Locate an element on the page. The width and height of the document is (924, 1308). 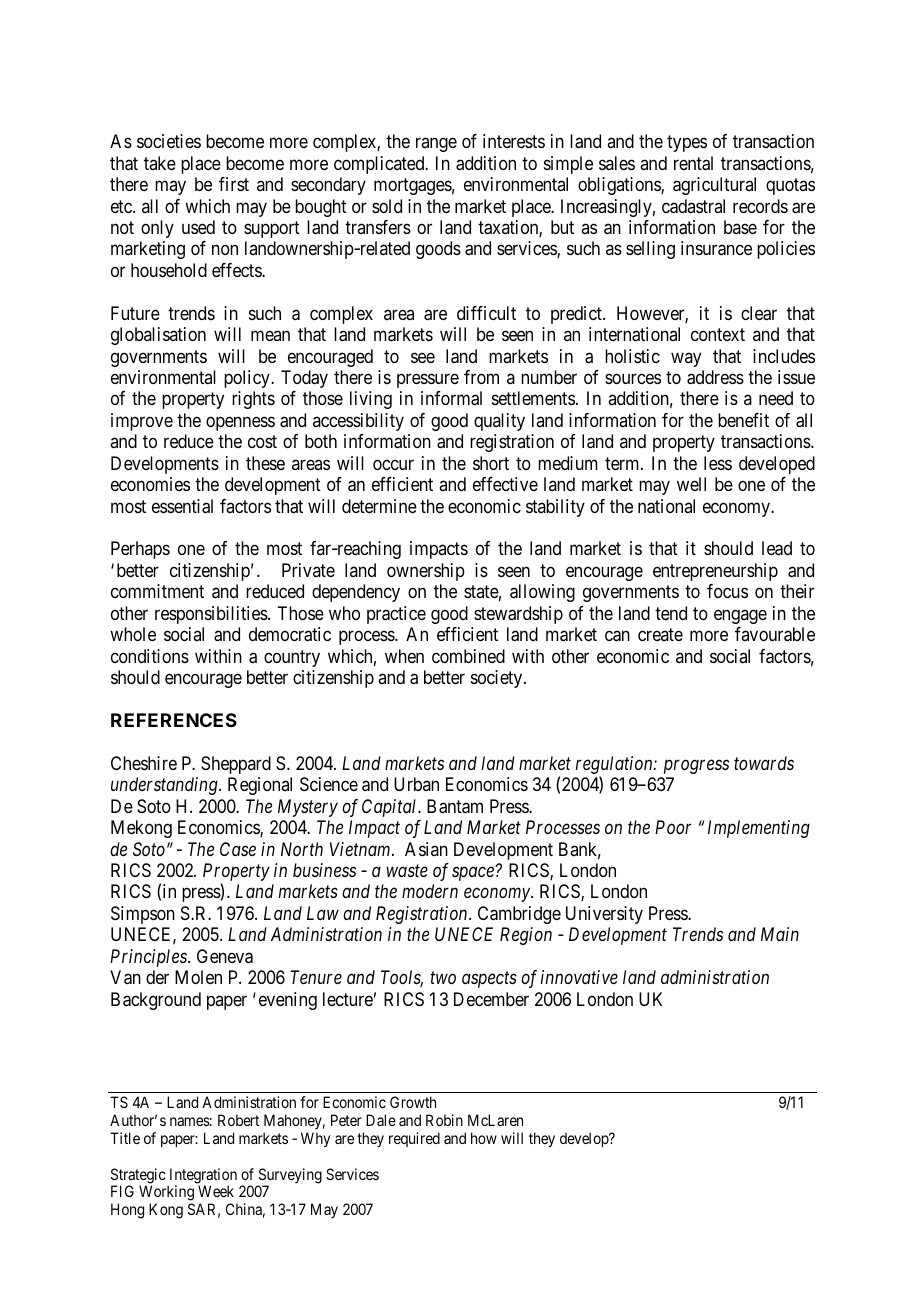
University is located at coordinates (604, 915).
